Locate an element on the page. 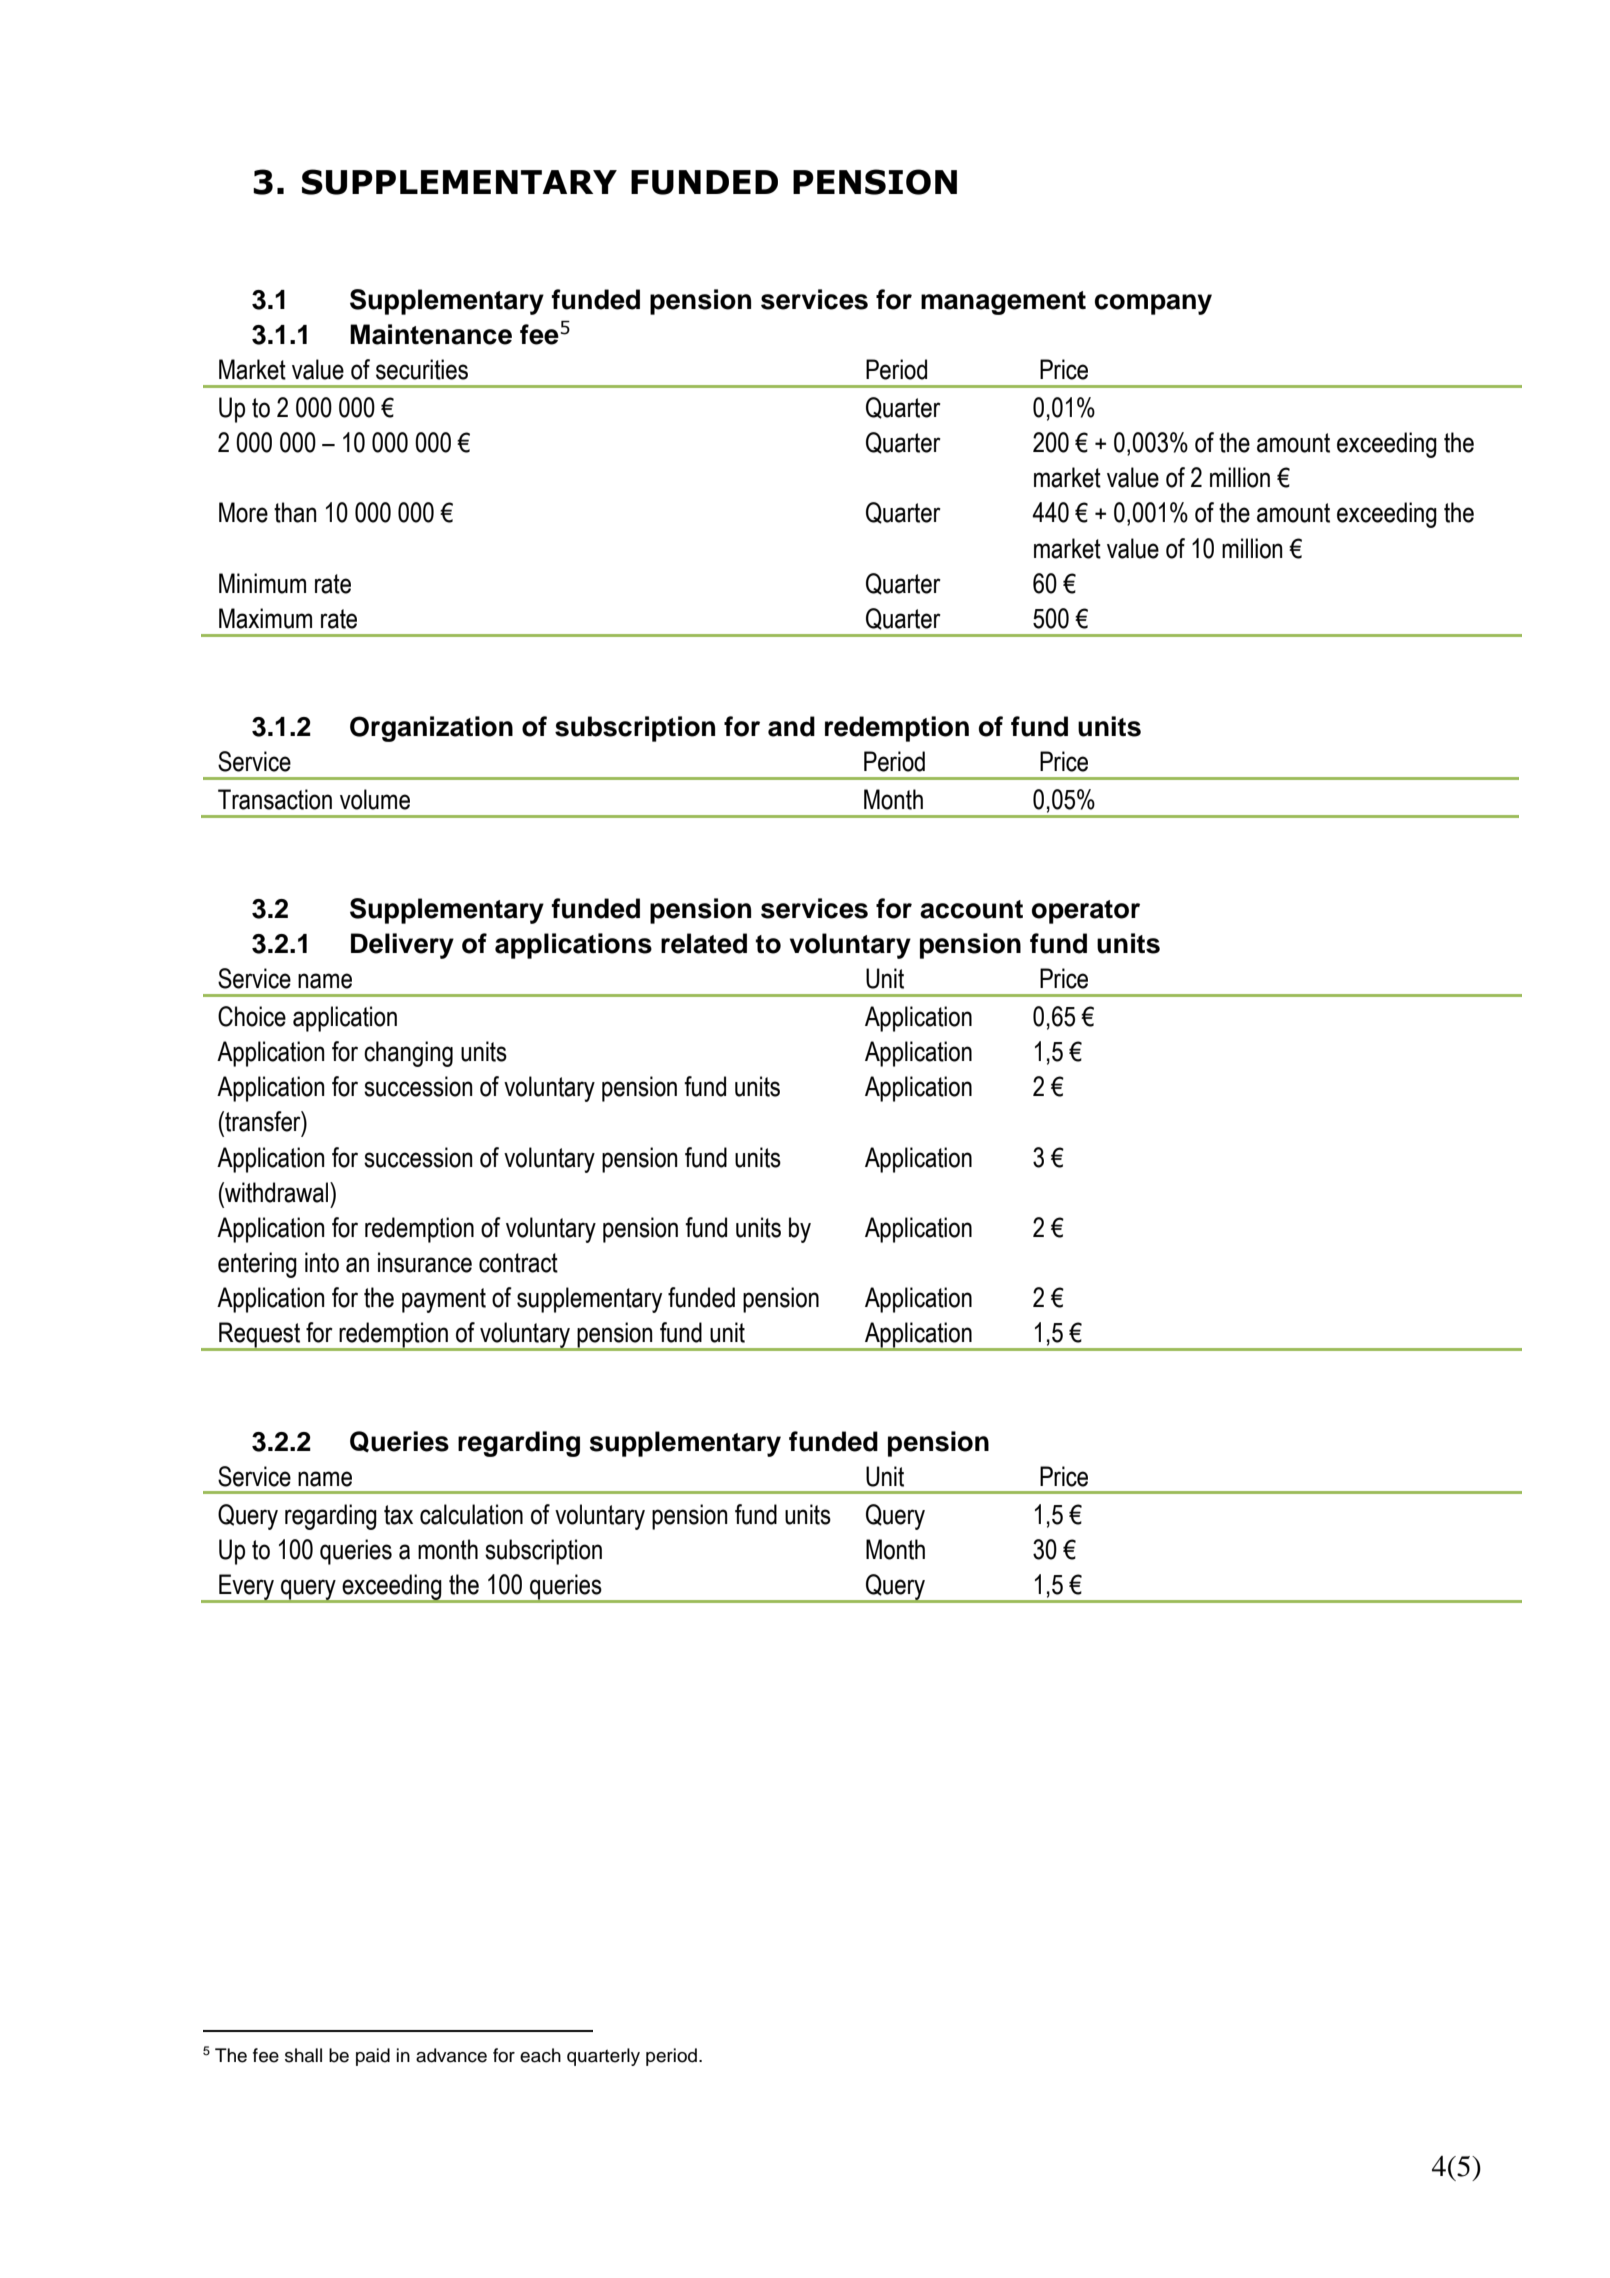  into is located at coordinates (322, 1262).
